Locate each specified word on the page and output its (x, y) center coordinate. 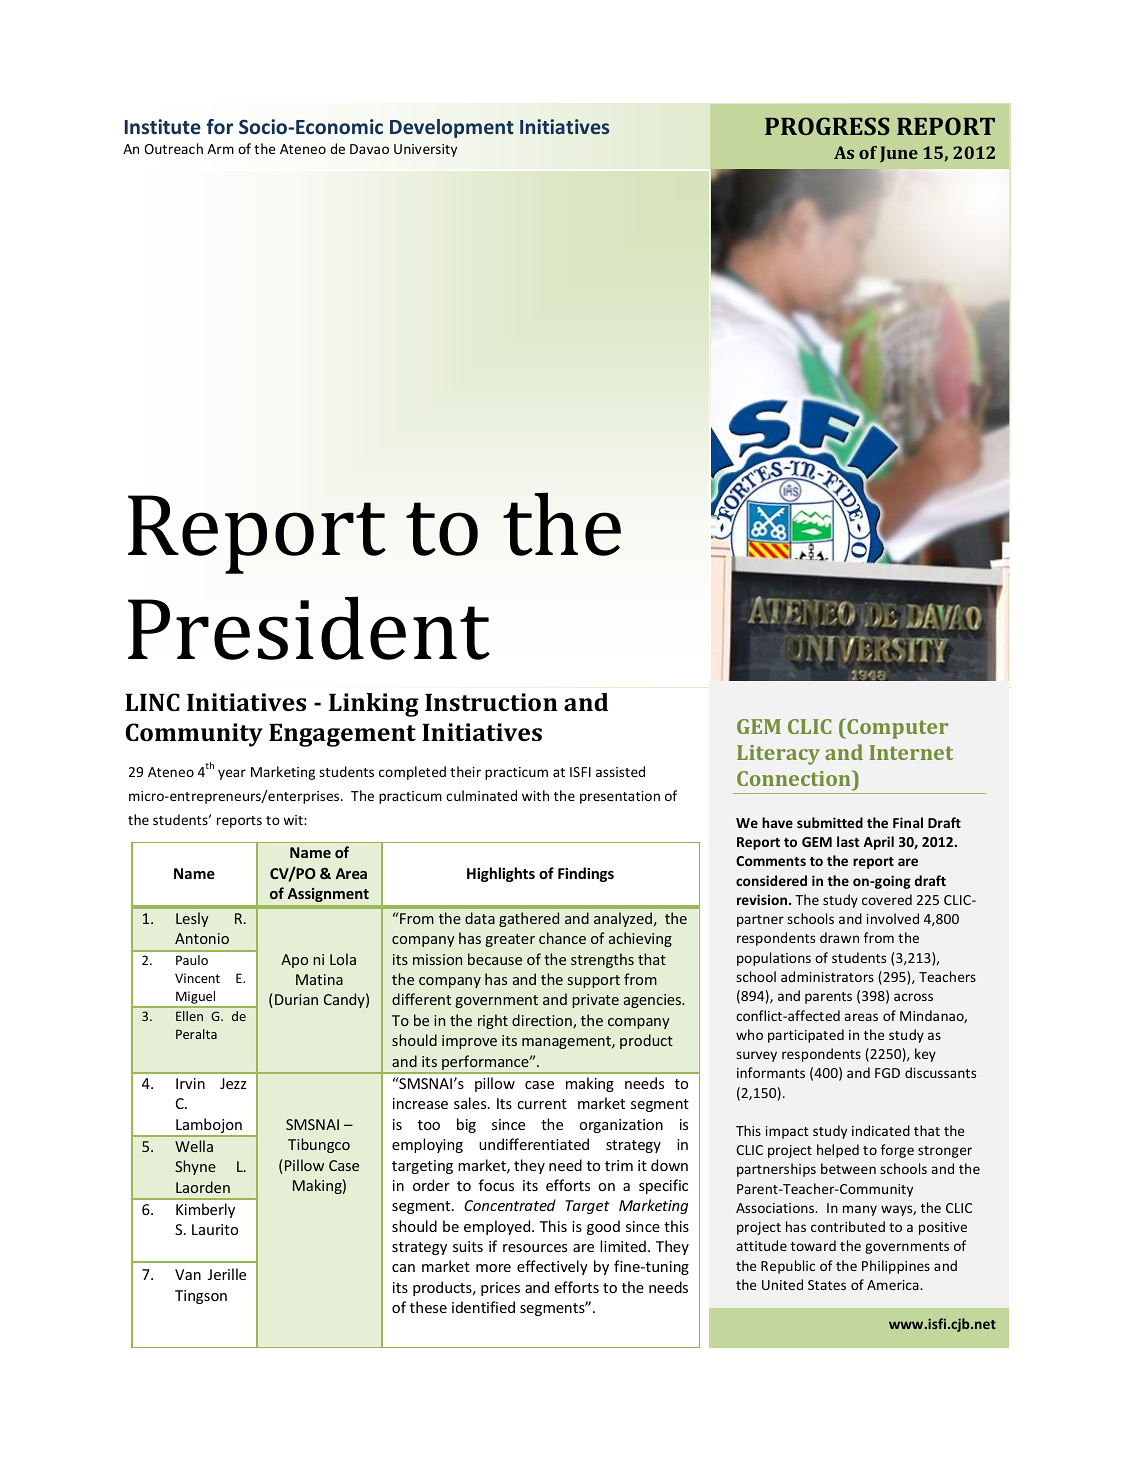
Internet (911, 752)
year (232, 774)
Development (452, 128)
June (899, 154)
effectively (552, 1267)
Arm (220, 149)
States (827, 1285)
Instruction (491, 702)
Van (188, 1274)
